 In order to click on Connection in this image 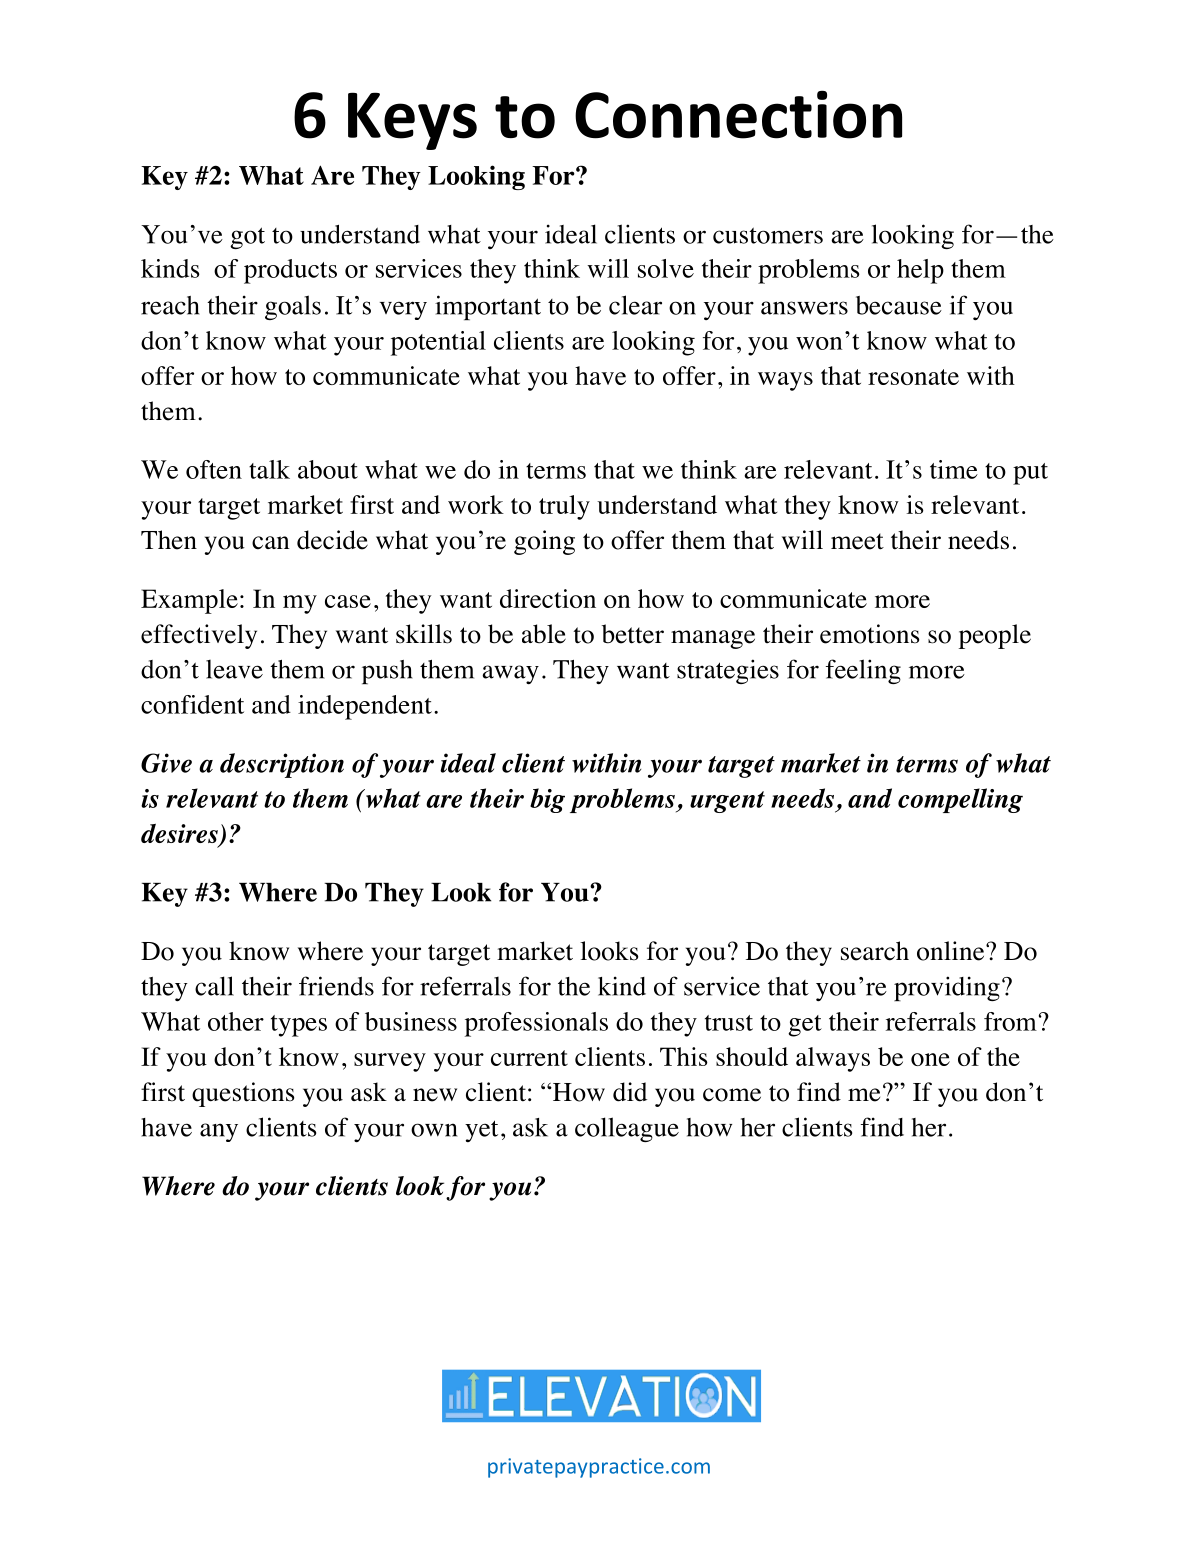, I will do `click(738, 114)`.
